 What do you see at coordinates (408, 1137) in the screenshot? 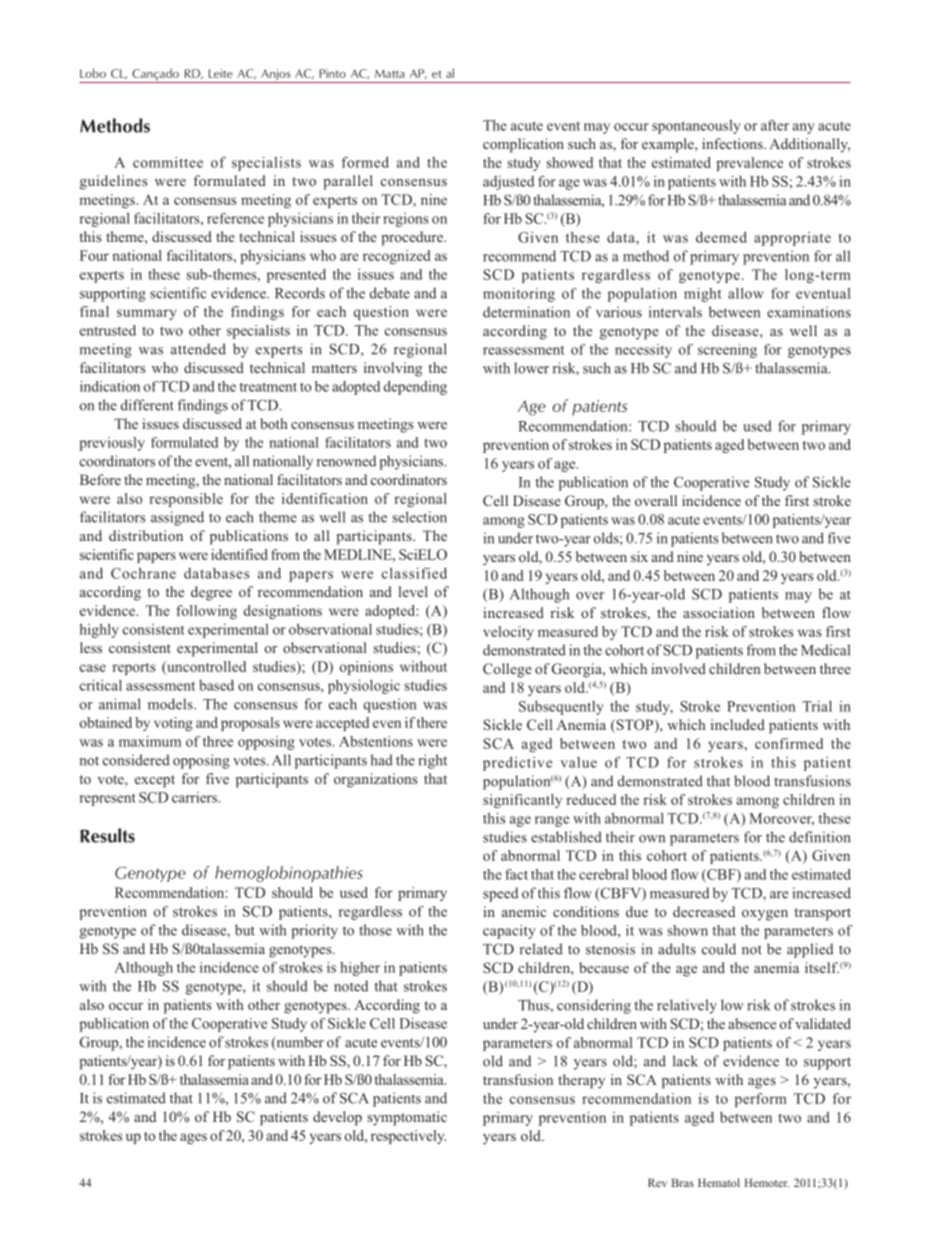
I see `respectively` at bounding box center [408, 1137].
